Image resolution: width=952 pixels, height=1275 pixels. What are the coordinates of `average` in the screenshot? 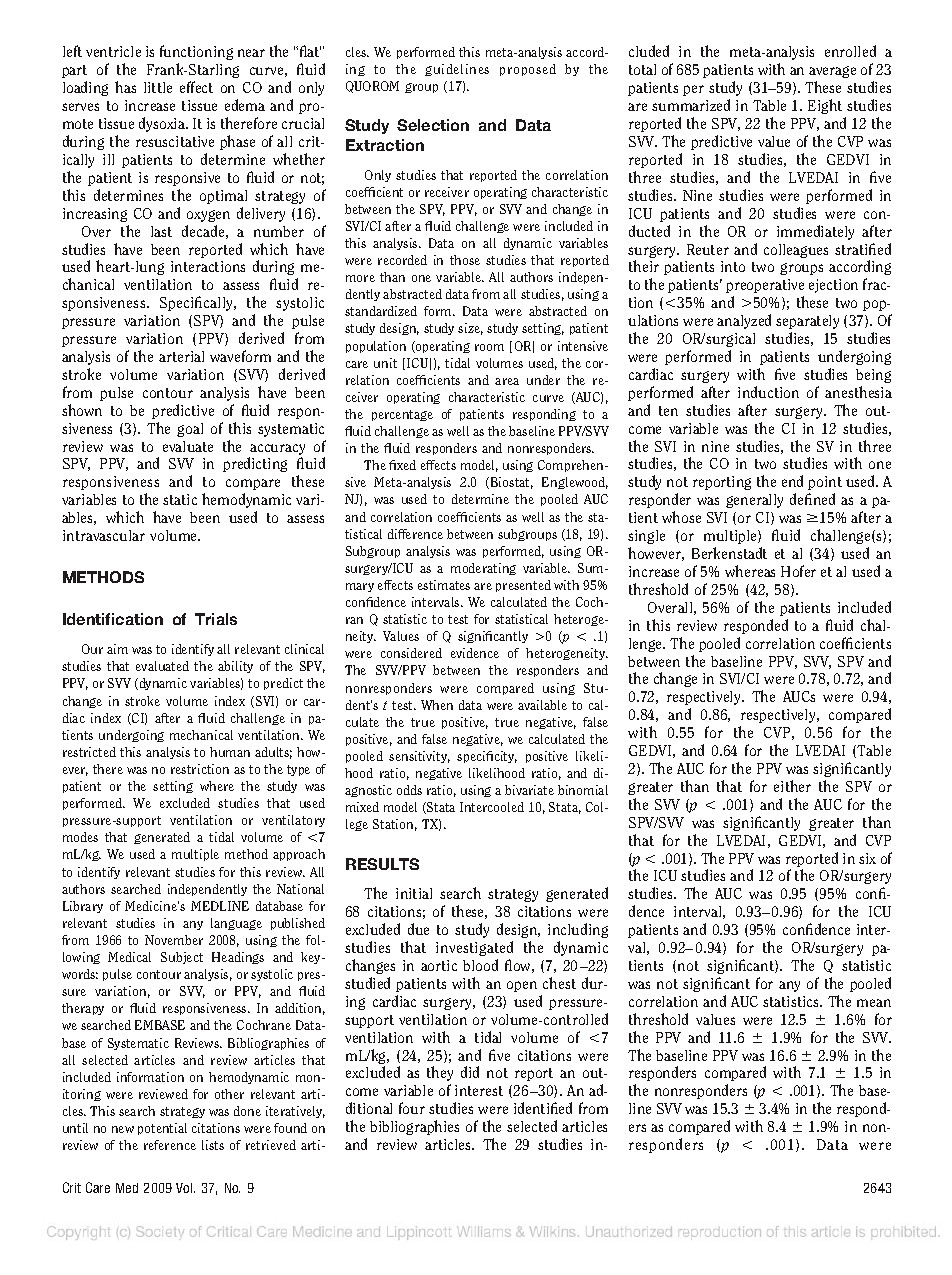 It's located at (832, 72).
